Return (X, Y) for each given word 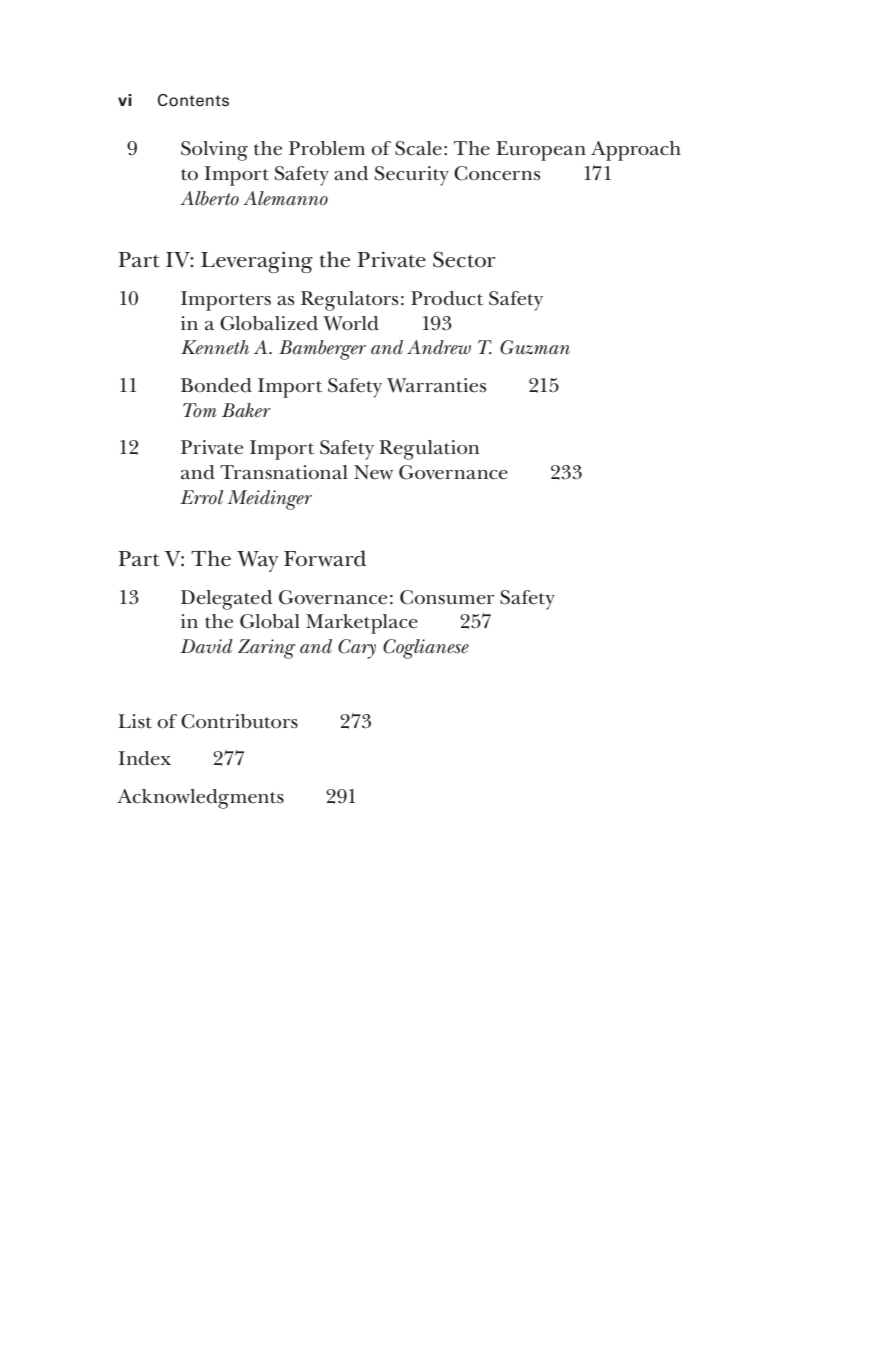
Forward (325, 558)
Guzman (535, 347)
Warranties (437, 385)
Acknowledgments (200, 799)
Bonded (216, 385)
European (541, 151)
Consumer (447, 597)
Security (412, 176)
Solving (214, 151)
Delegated (226, 600)
